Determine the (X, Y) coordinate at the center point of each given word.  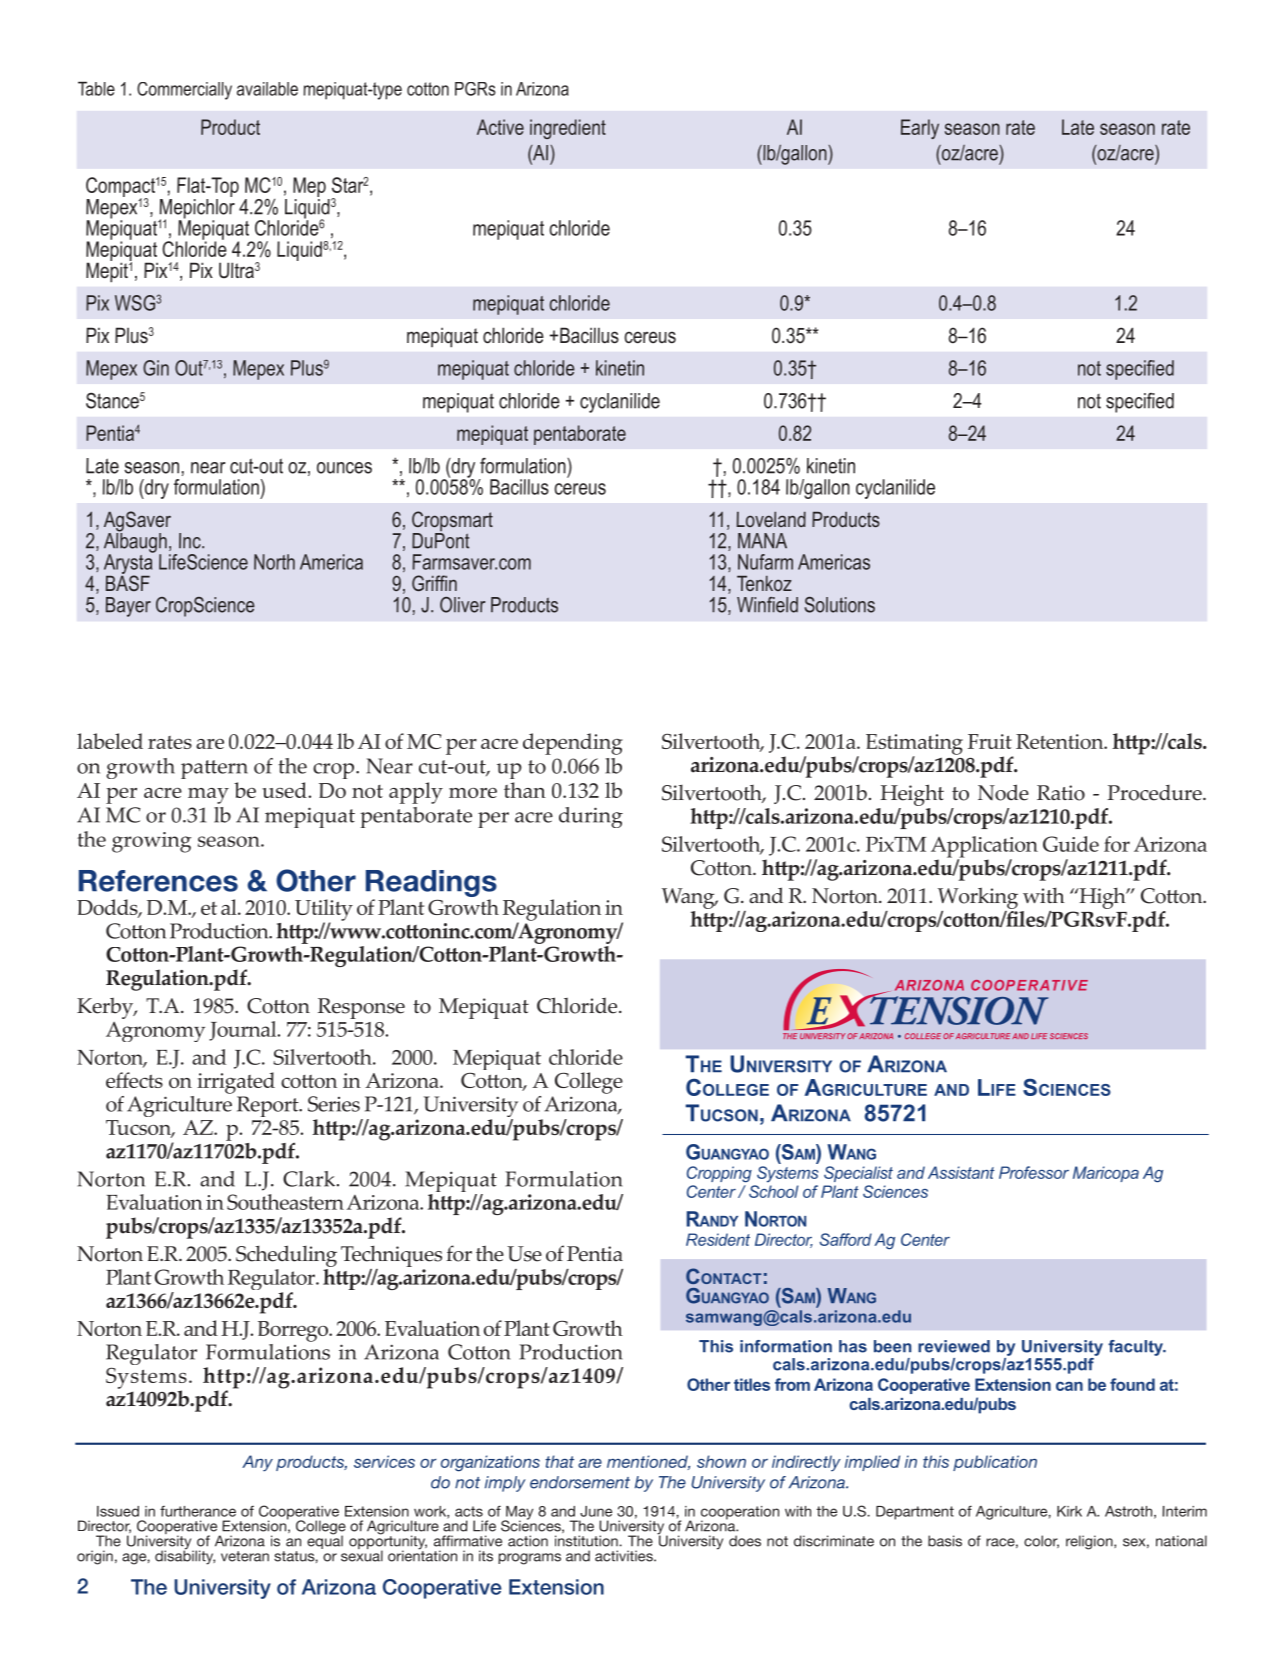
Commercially (184, 91)
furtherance (198, 1511)
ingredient (568, 129)
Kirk (1069, 1511)
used (285, 790)
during (591, 817)
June (596, 1511)
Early (920, 129)
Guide (1071, 844)
